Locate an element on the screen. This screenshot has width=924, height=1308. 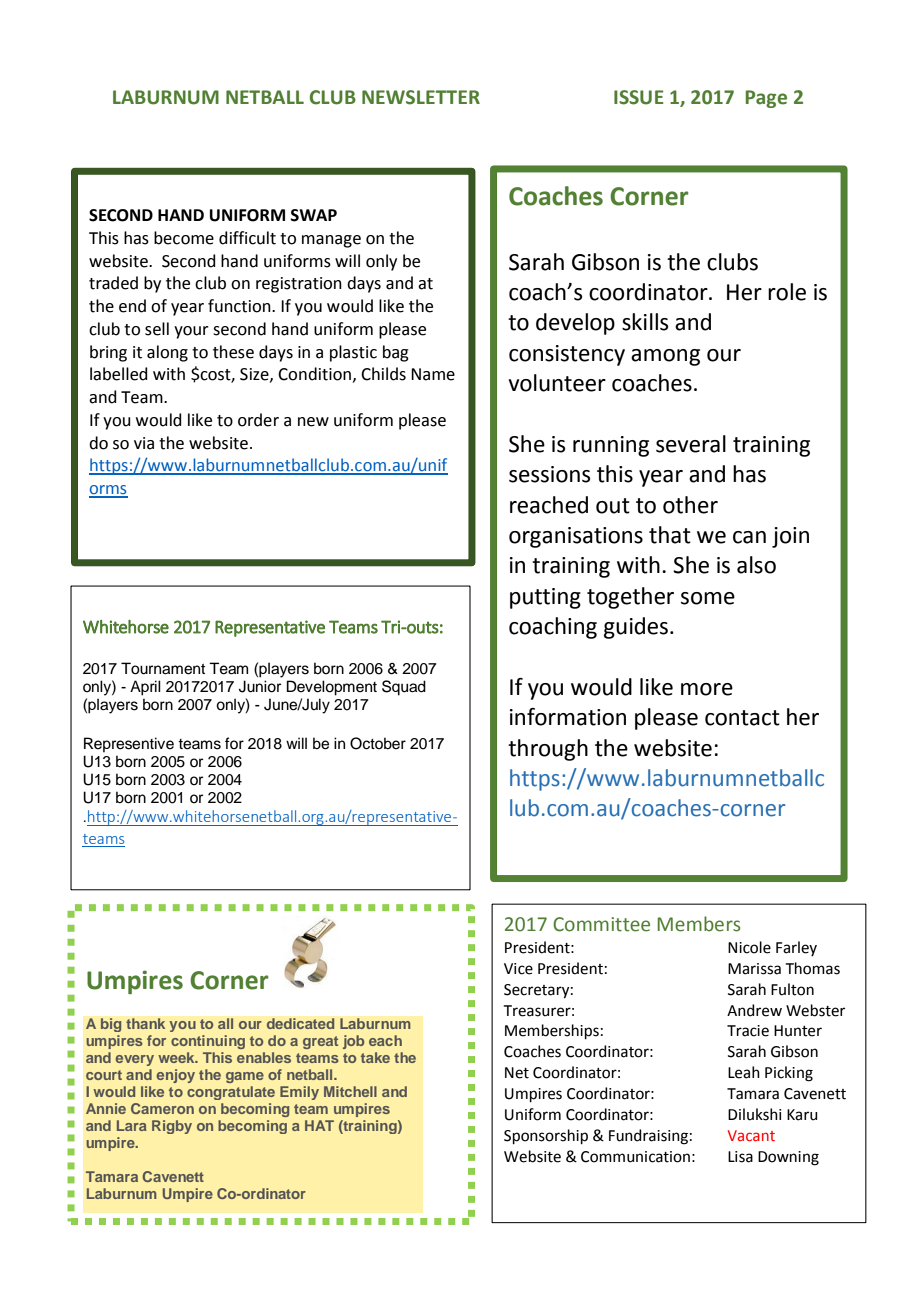
Page is located at coordinates (766, 99).
